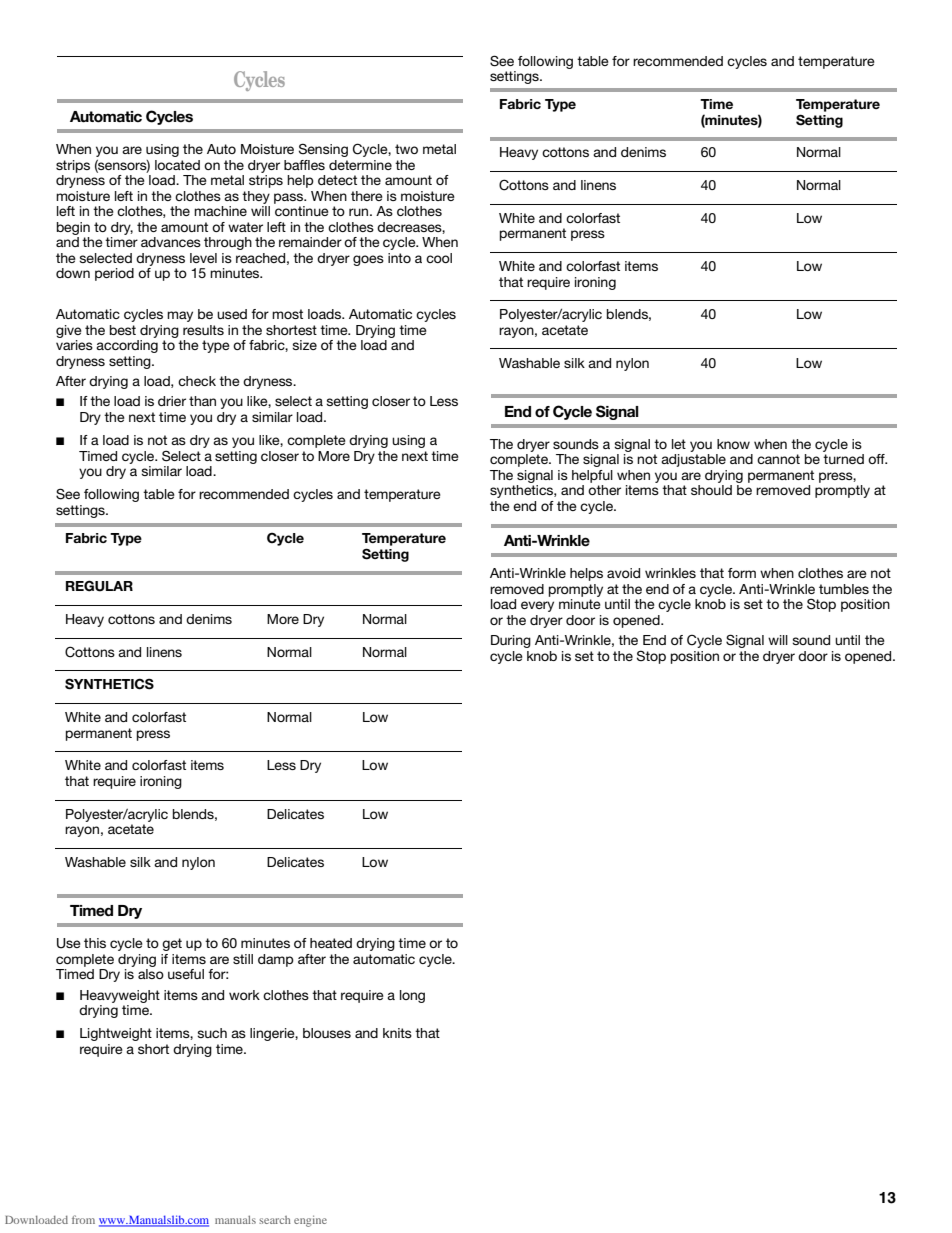 The image size is (952, 1233). What do you see at coordinates (511, 641) in the screenshot?
I see `During` at bounding box center [511, 641].
